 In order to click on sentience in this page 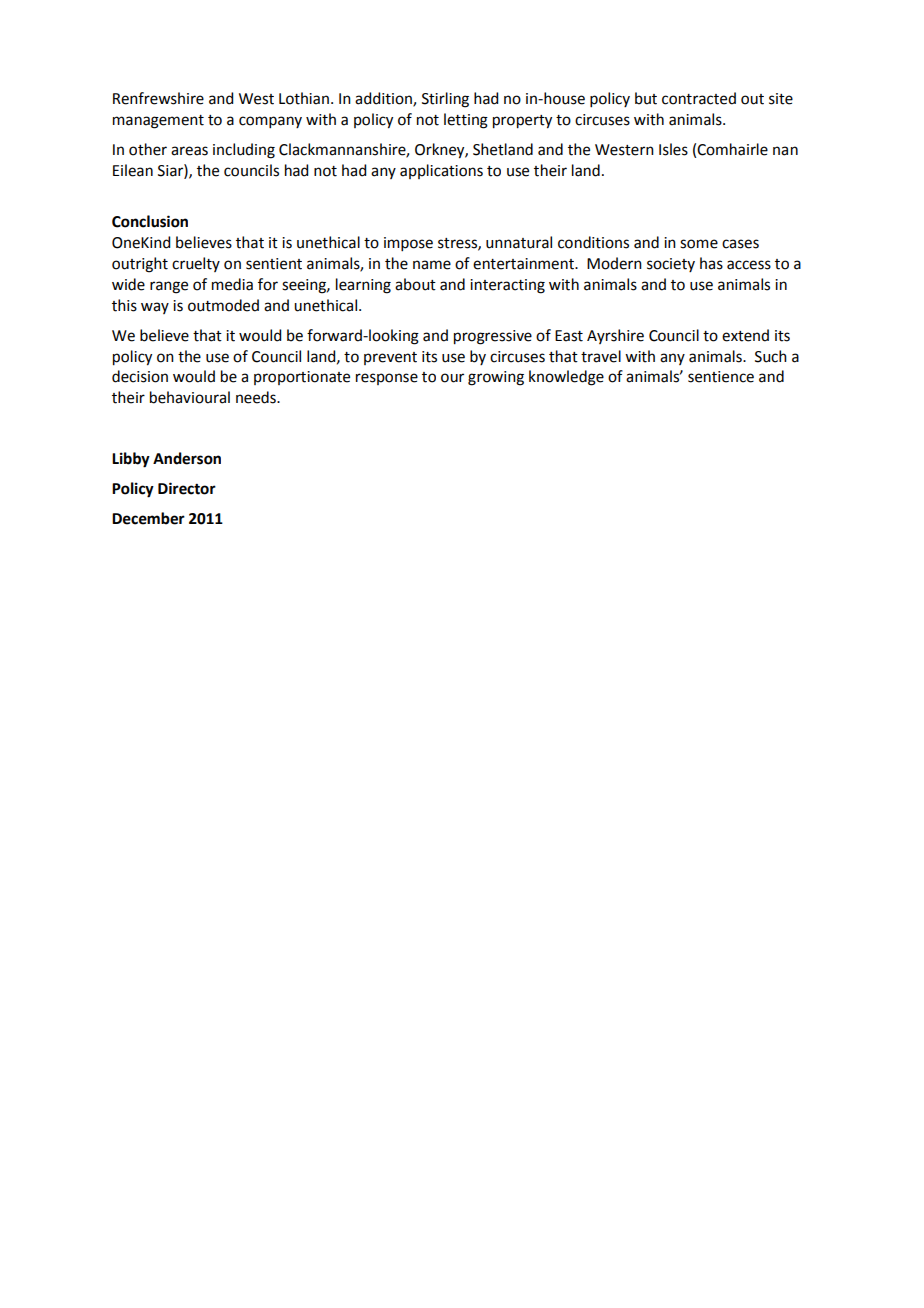, I will do `click(721, 377)`.
